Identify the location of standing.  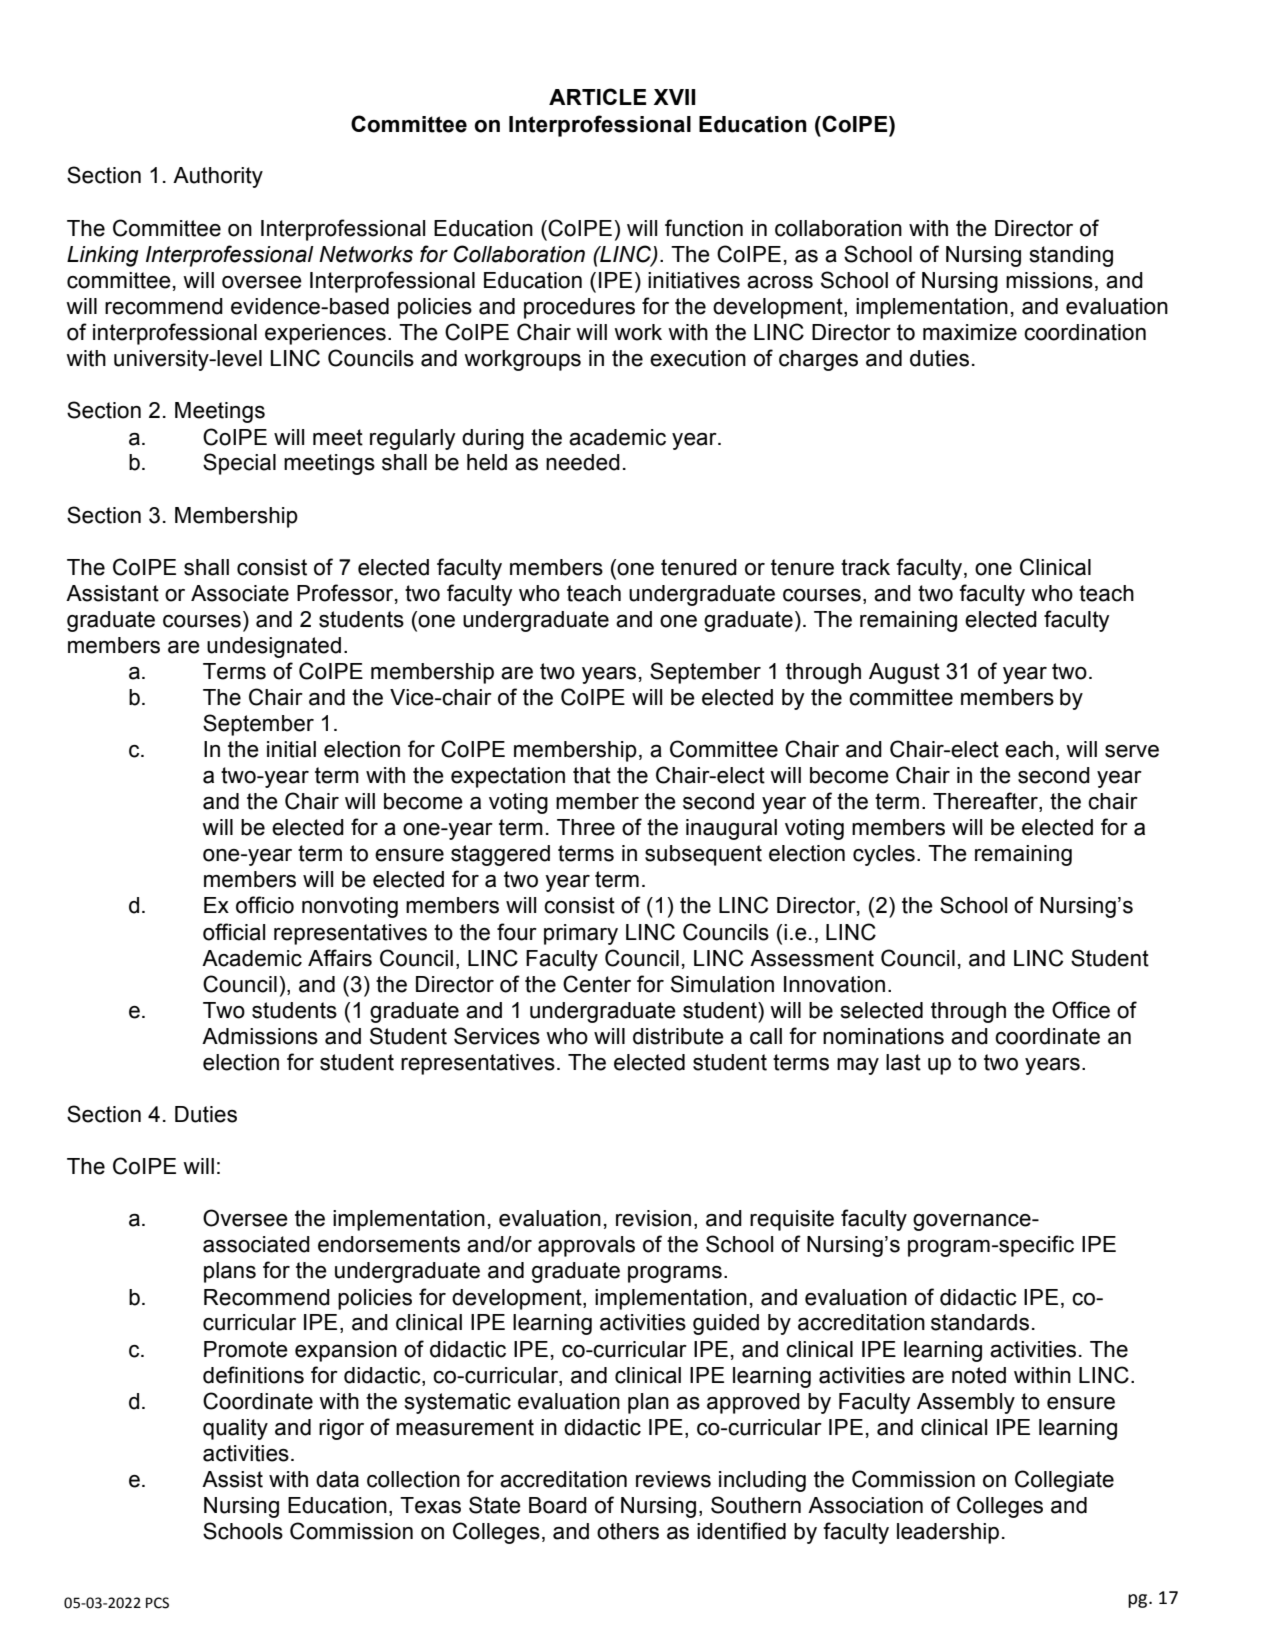
(1071, 256).
